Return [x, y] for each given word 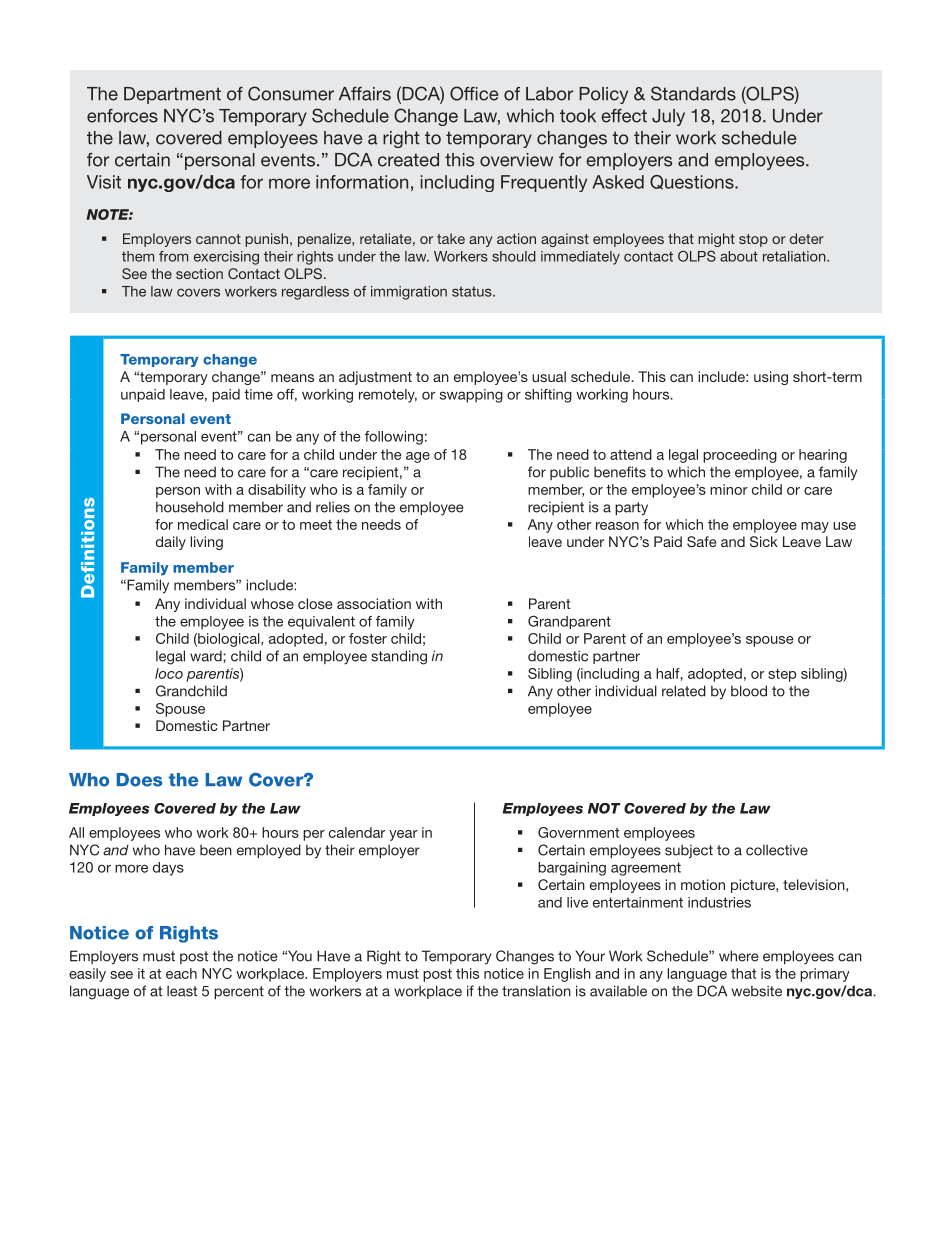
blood [749, 691]
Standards [693, 93]
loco [169, 673]
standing [399, 657]
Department [172, 95]
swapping [471, 396]
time [258, 394]
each [181, 973]
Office [474, 93]
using [771, 378]
